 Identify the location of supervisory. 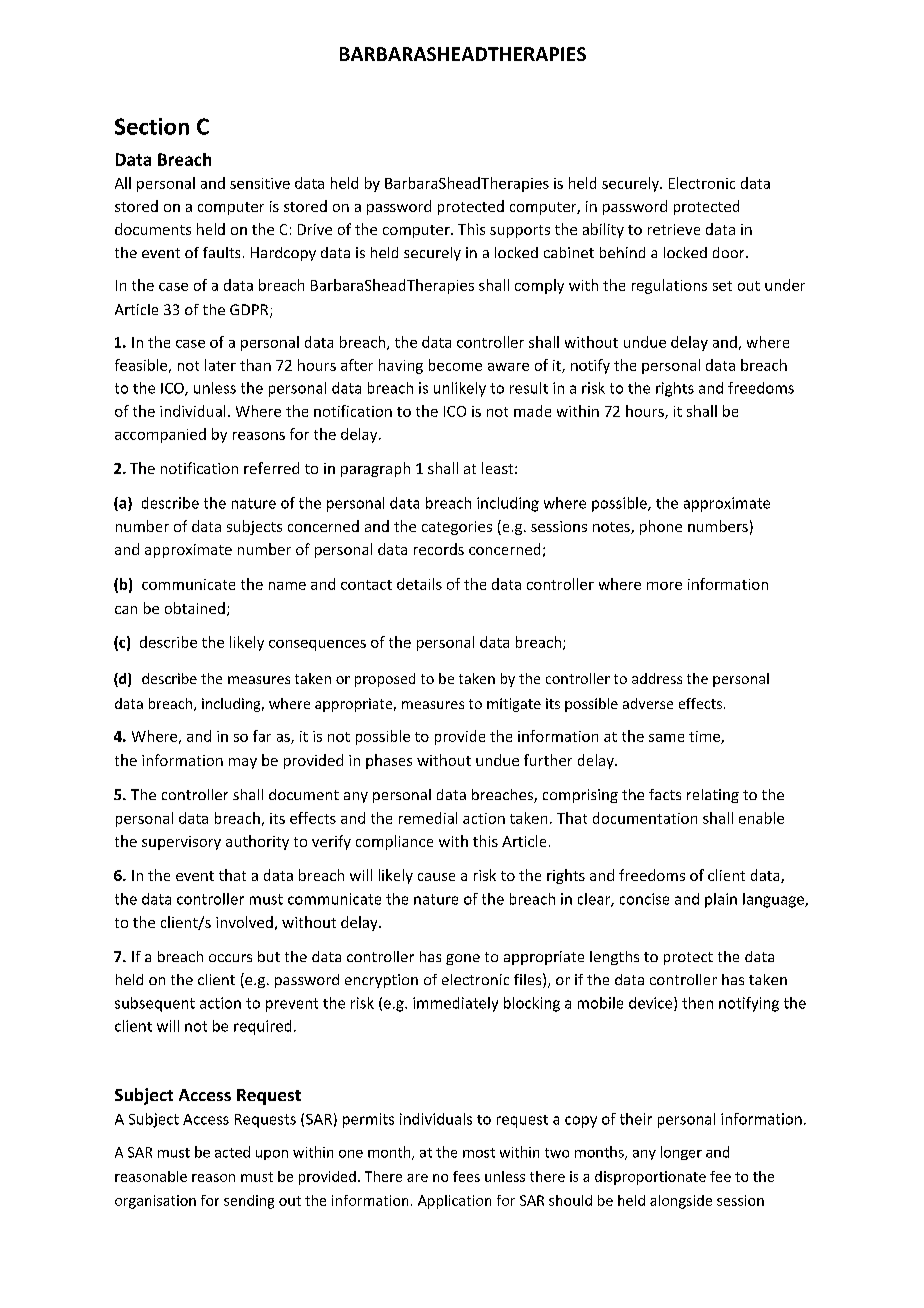
(181, 843).
